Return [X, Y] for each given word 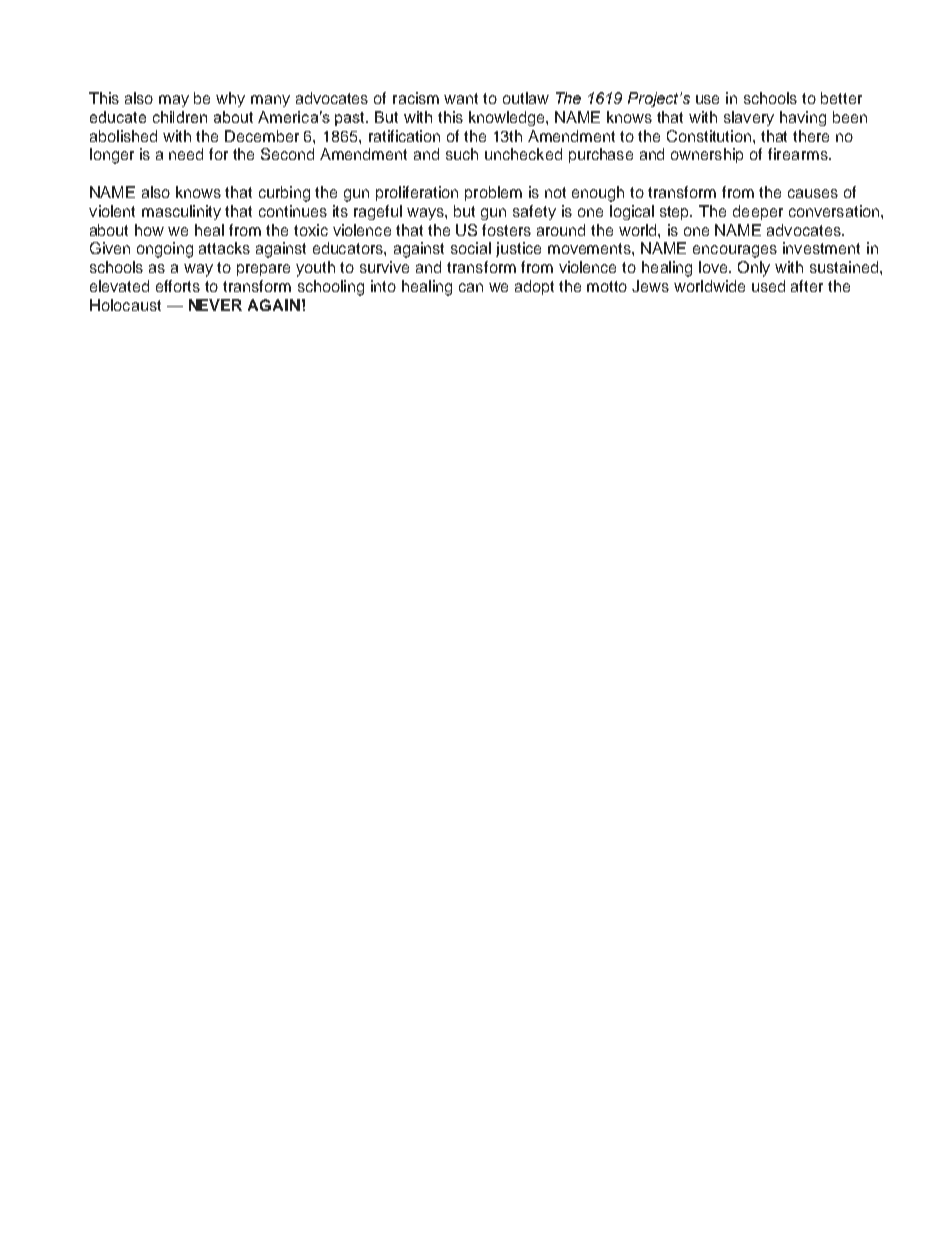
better [841, 98]
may [174, 101]
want [461, 98]
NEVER [215, 305]
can [471, 287]
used [768, 286]
